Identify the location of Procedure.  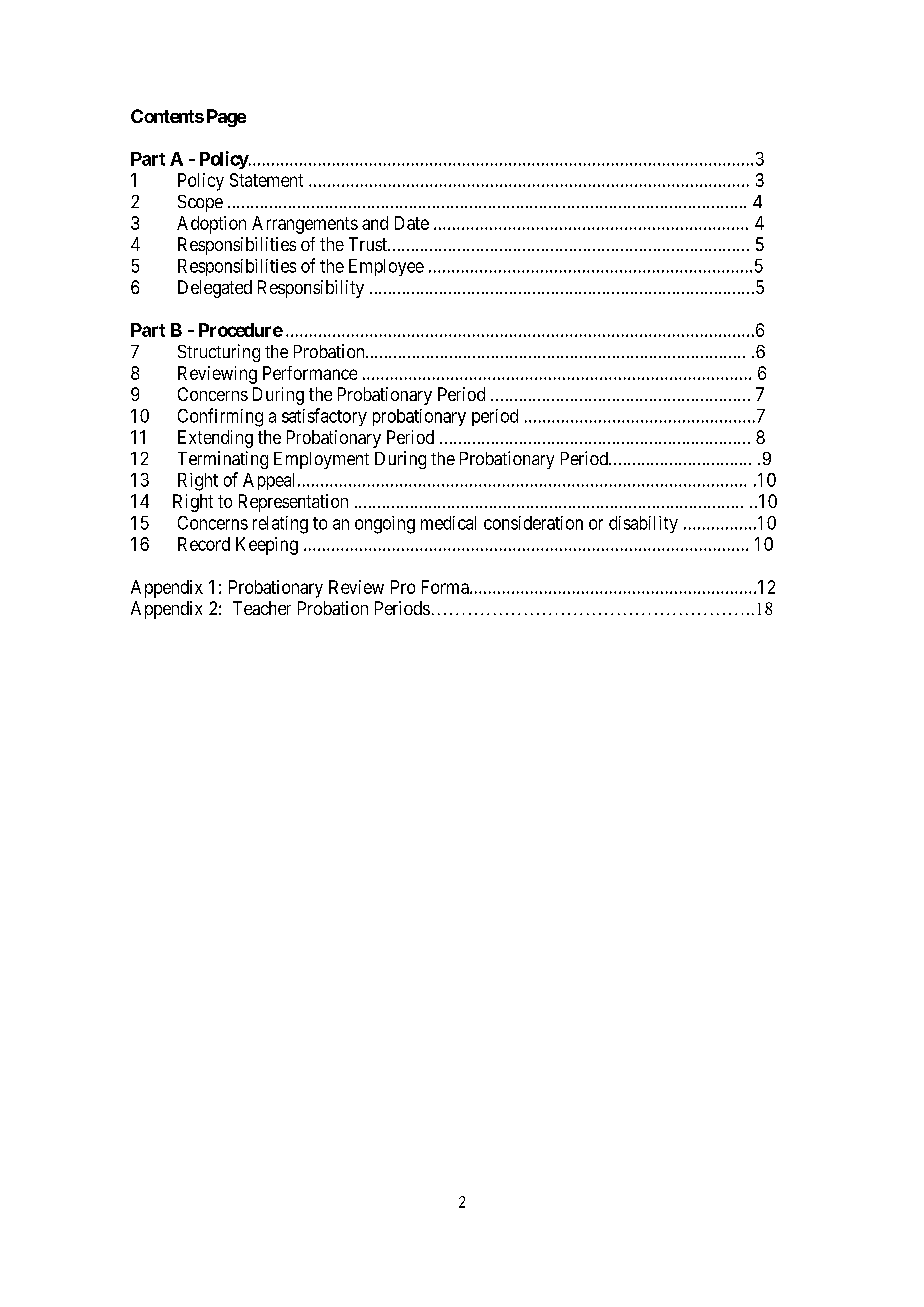
(241, 330).
